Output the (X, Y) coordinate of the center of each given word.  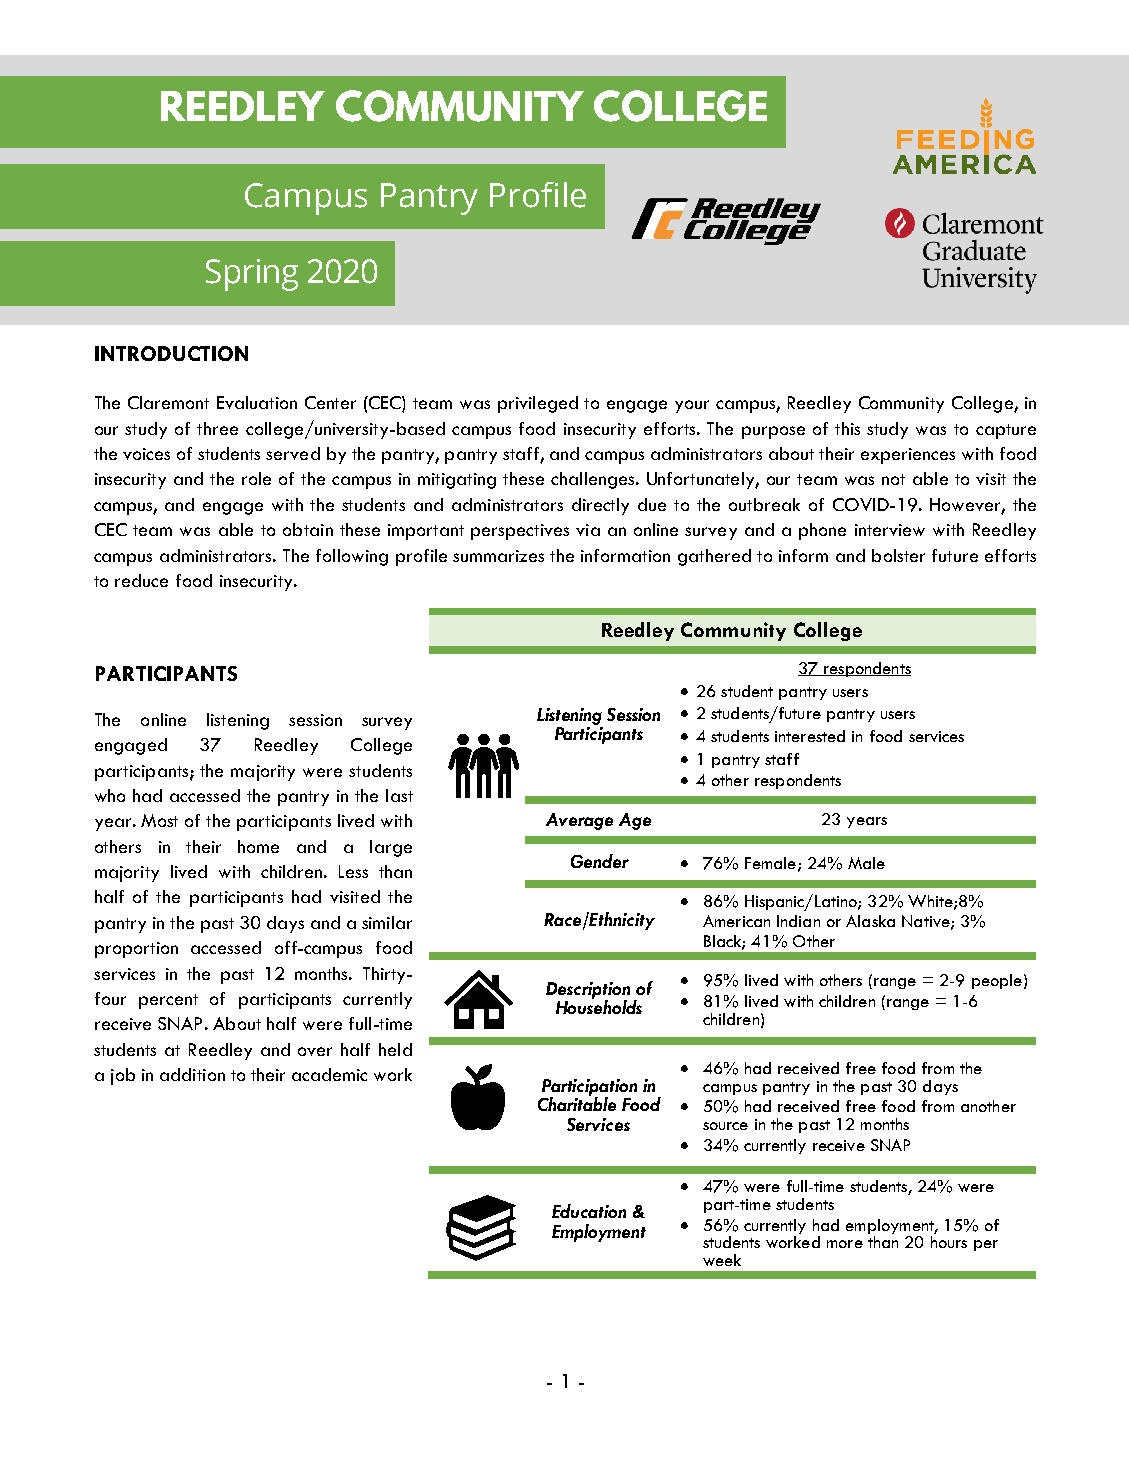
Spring (252, 275)
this (847, 428)
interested (810, 736)
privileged (538, 404)
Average (579, 821)
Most (159, 820)
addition (192, 1074)
